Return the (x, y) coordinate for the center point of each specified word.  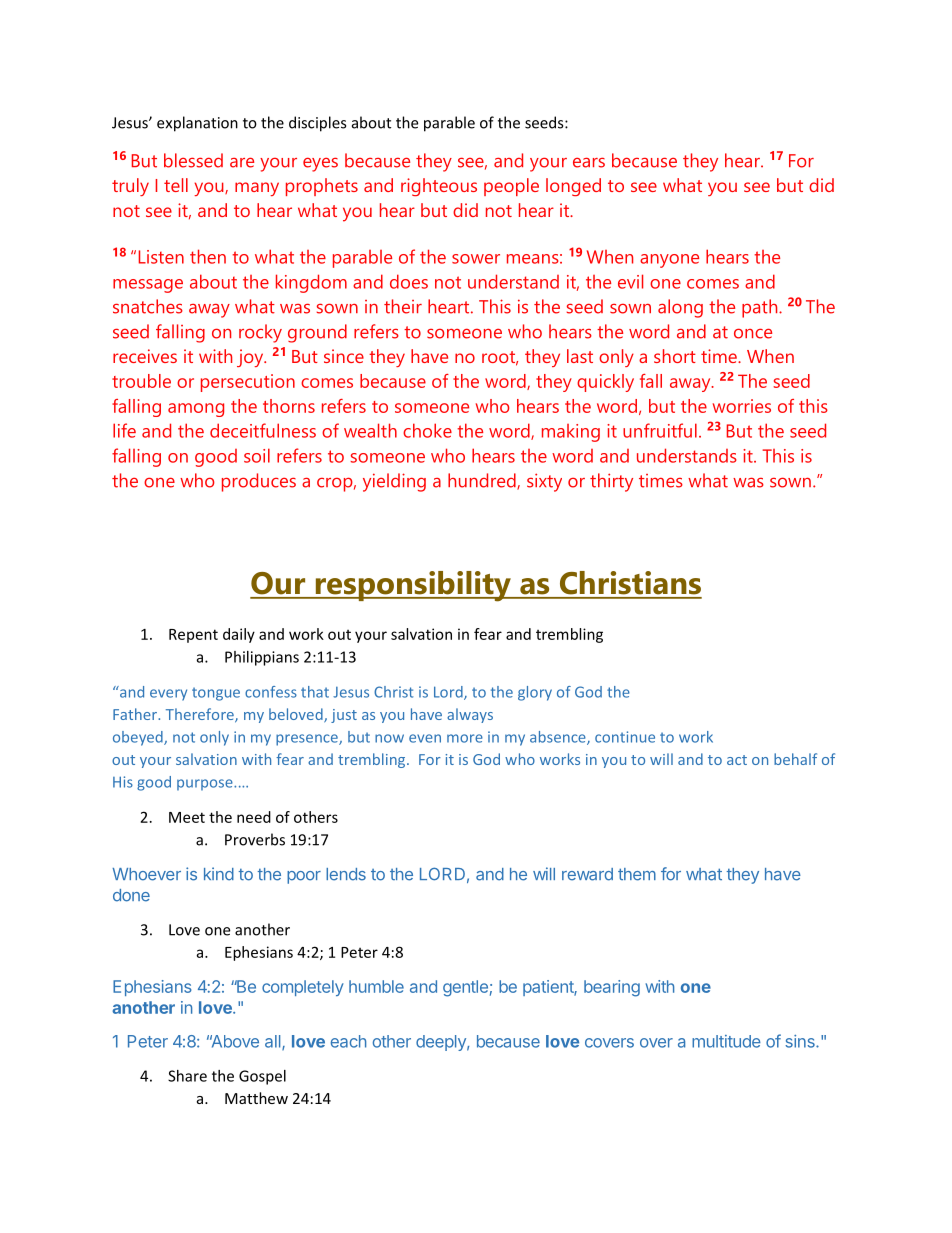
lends (346, 874)
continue (625, 737)
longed (573, 187)
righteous (439, 187)
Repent (193, 636)
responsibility (413, 586)
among (196, 410)
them (637, 874)
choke (427, 430)
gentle (465, 988)
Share (187, 1076)
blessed (193, 160)
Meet (187, 817)
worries (742, 406)
